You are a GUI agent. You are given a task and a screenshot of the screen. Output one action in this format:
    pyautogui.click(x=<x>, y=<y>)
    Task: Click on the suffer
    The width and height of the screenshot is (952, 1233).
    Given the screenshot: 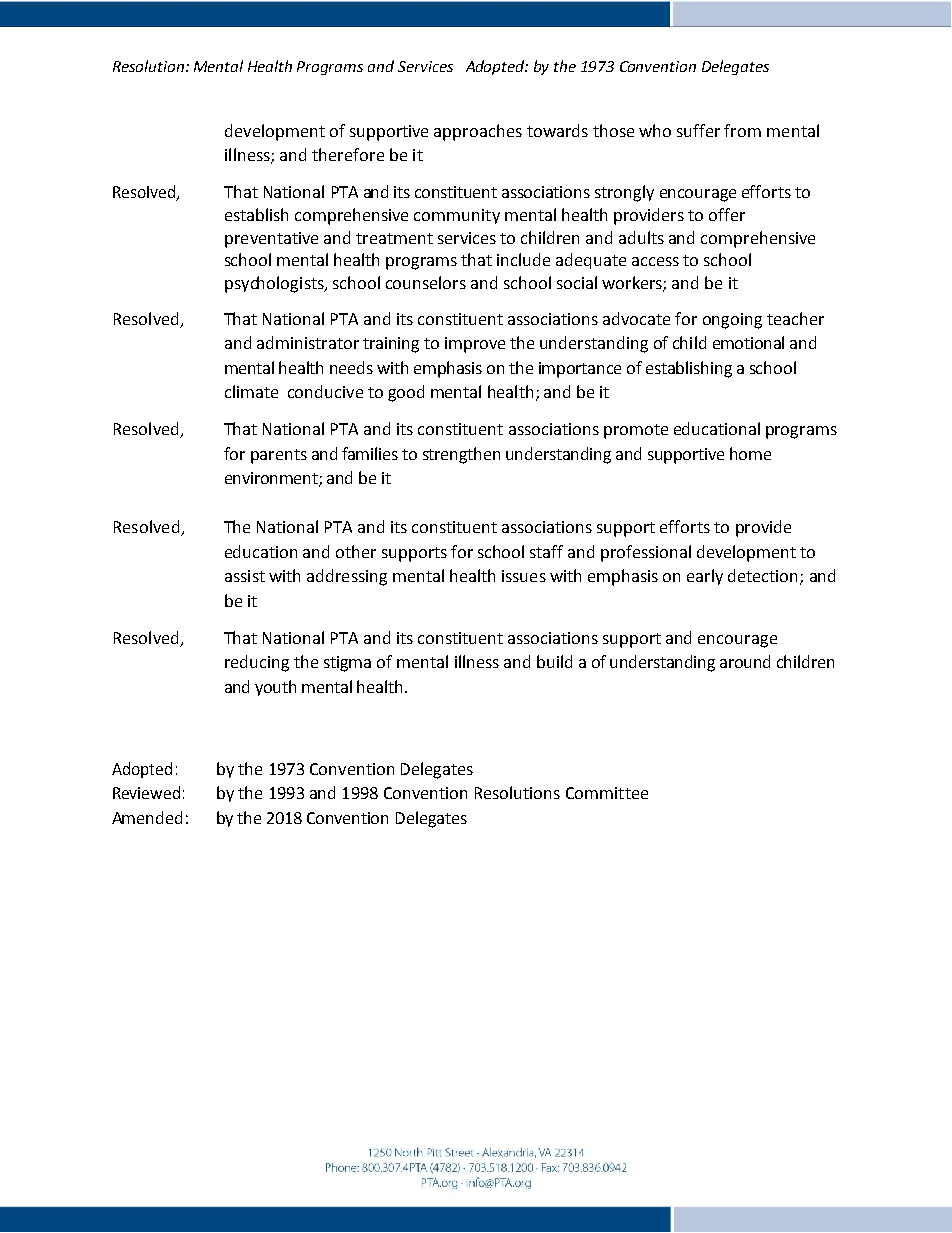 What is the action you would take?
    pyautogui.click(x=698, y=130)
